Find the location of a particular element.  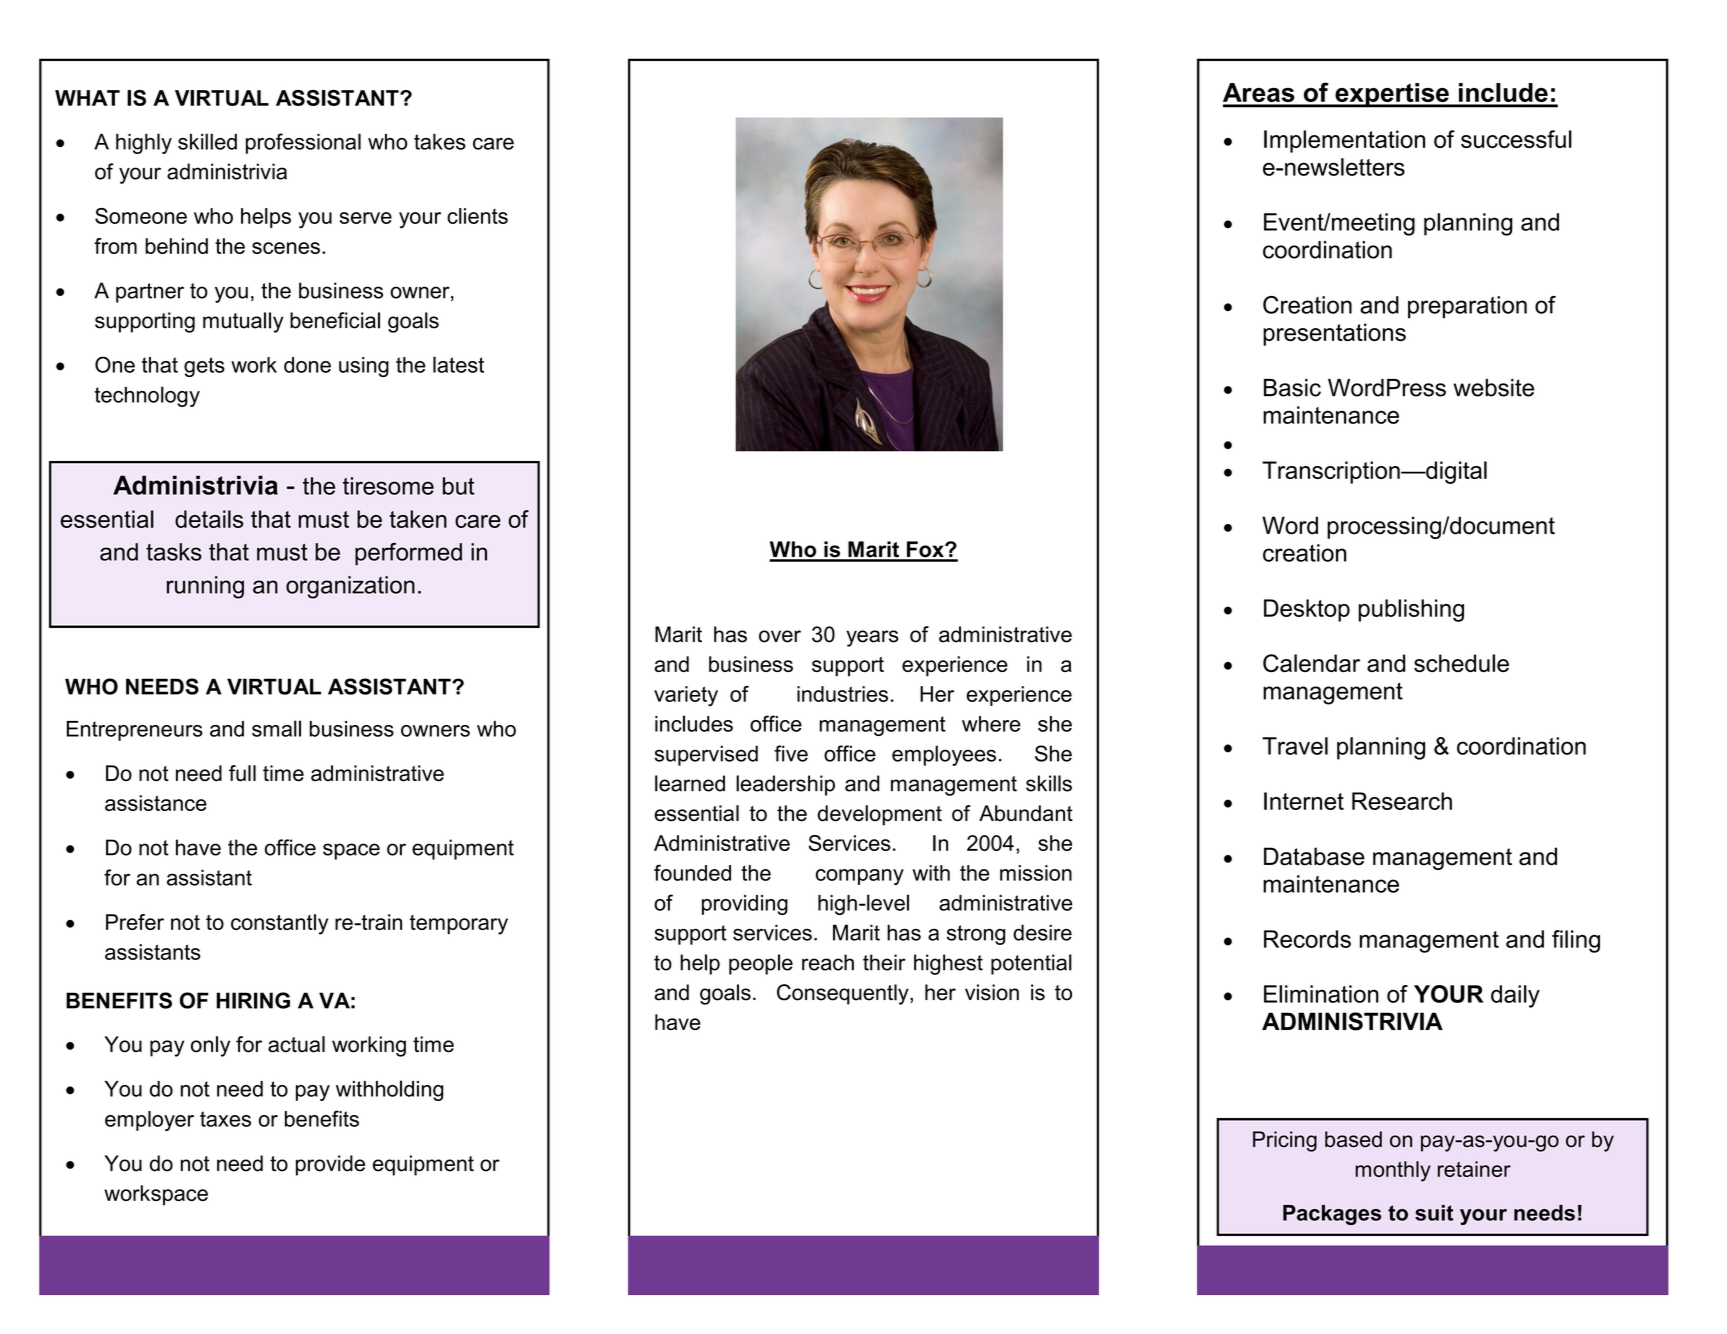

Implementation is located at coordinates (1344, 141).
